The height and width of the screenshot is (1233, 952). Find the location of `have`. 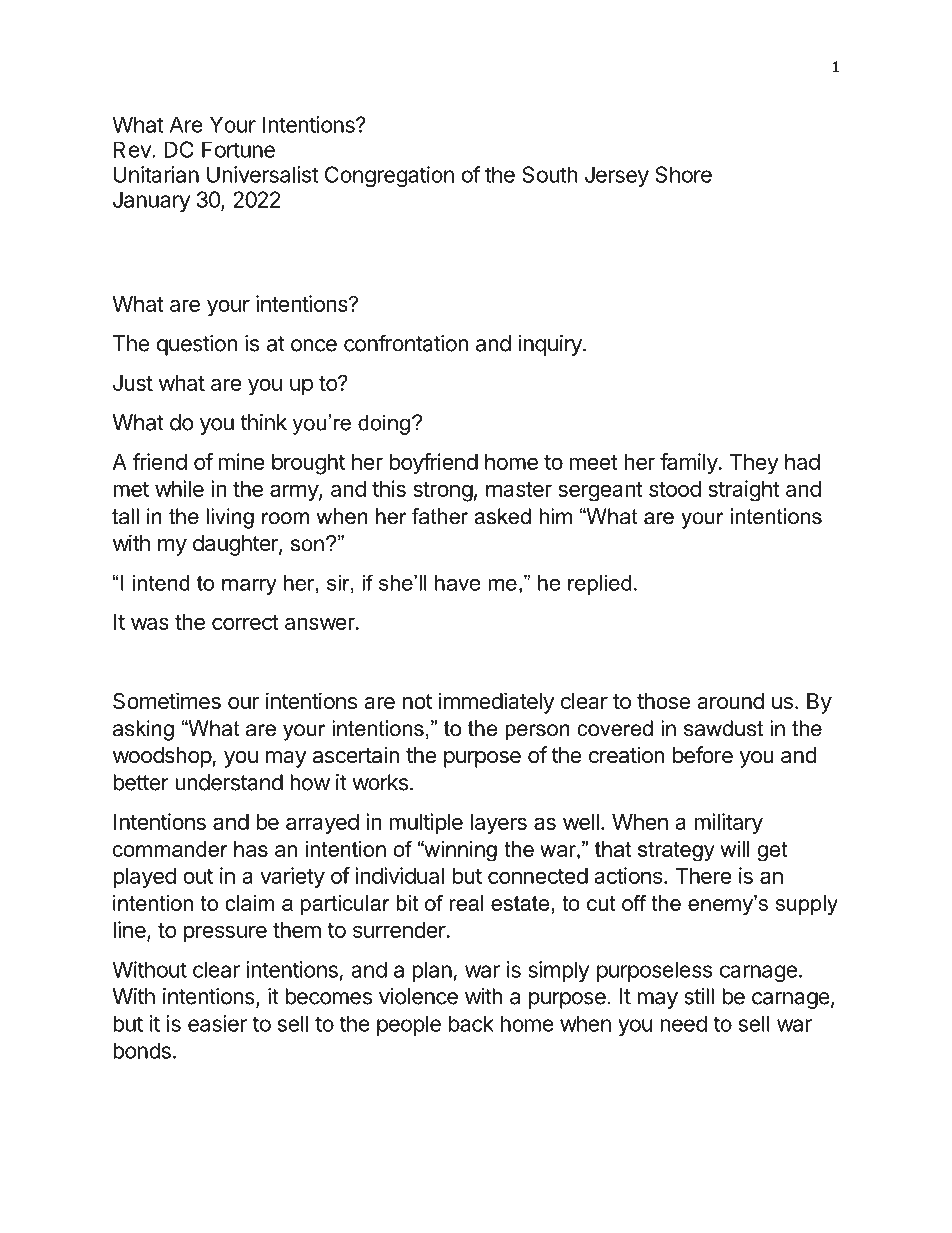

have is located at coordinates (458, 583).
